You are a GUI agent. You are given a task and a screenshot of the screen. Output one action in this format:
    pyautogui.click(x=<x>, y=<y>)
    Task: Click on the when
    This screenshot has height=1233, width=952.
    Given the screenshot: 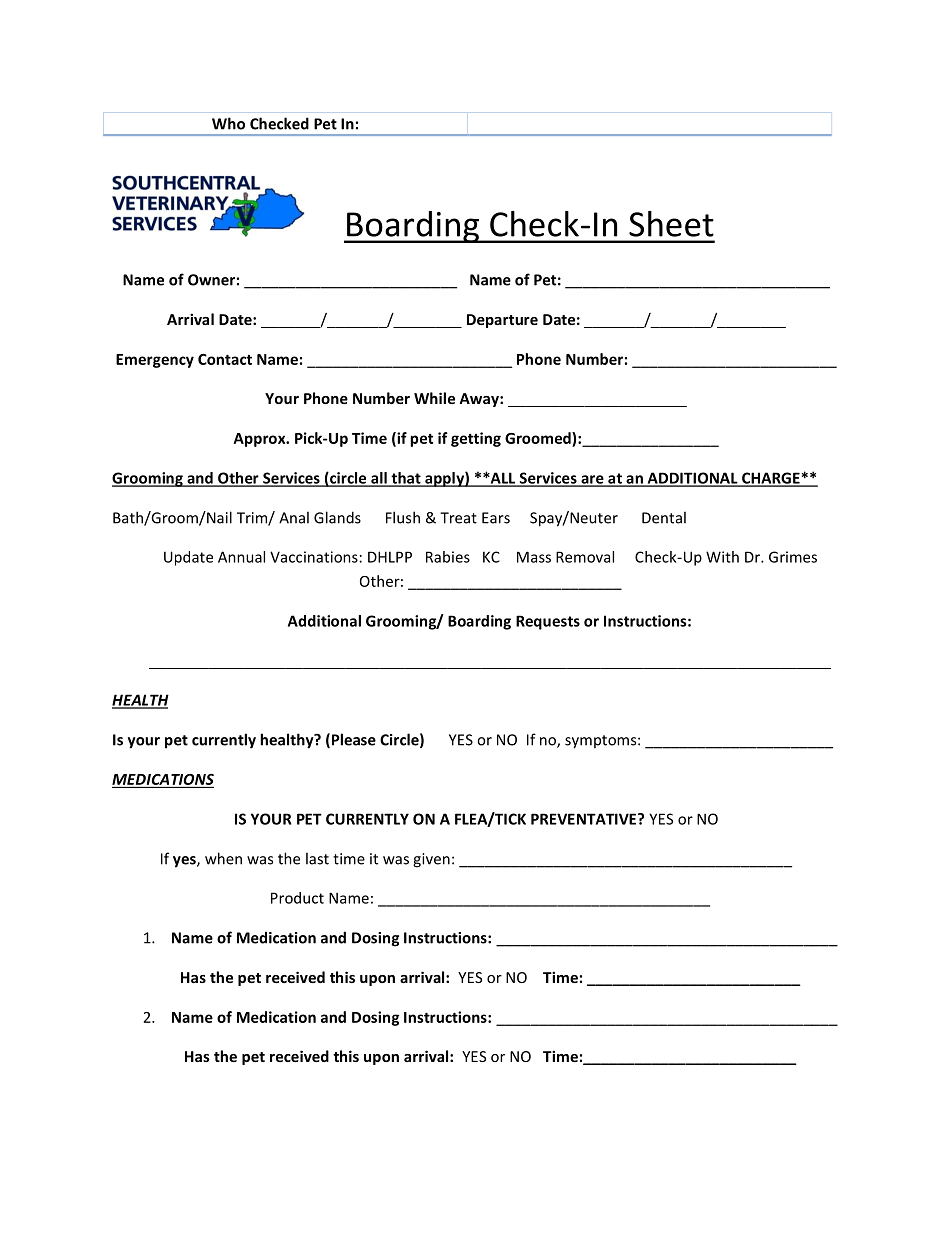 What is the action you would take?
    pyautogui.click(x=223, y=858)
